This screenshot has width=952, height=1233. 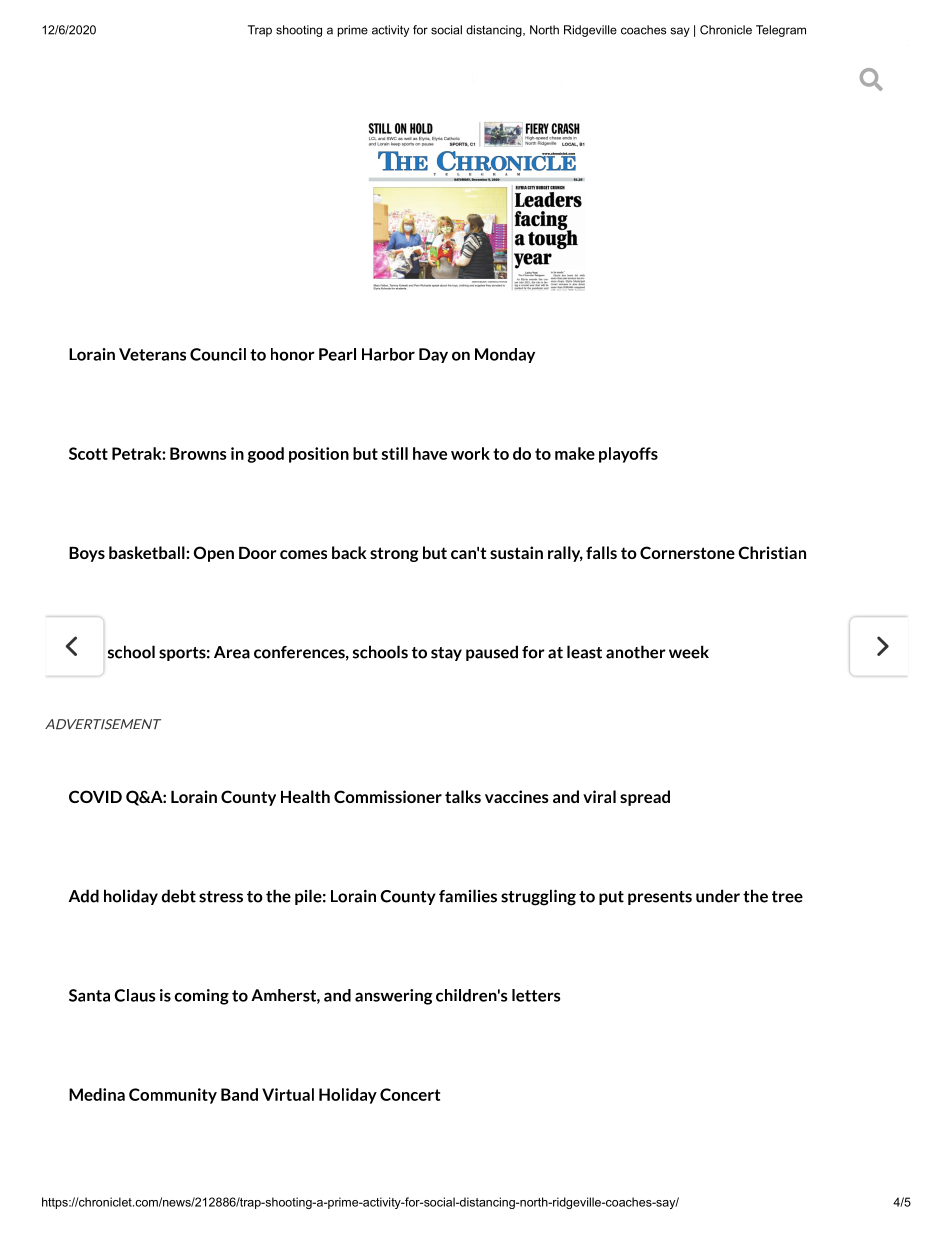 What do you see at coordinates (505, 355) in the screenshot?
I see `Monday` at bounding box center [505, 355].
